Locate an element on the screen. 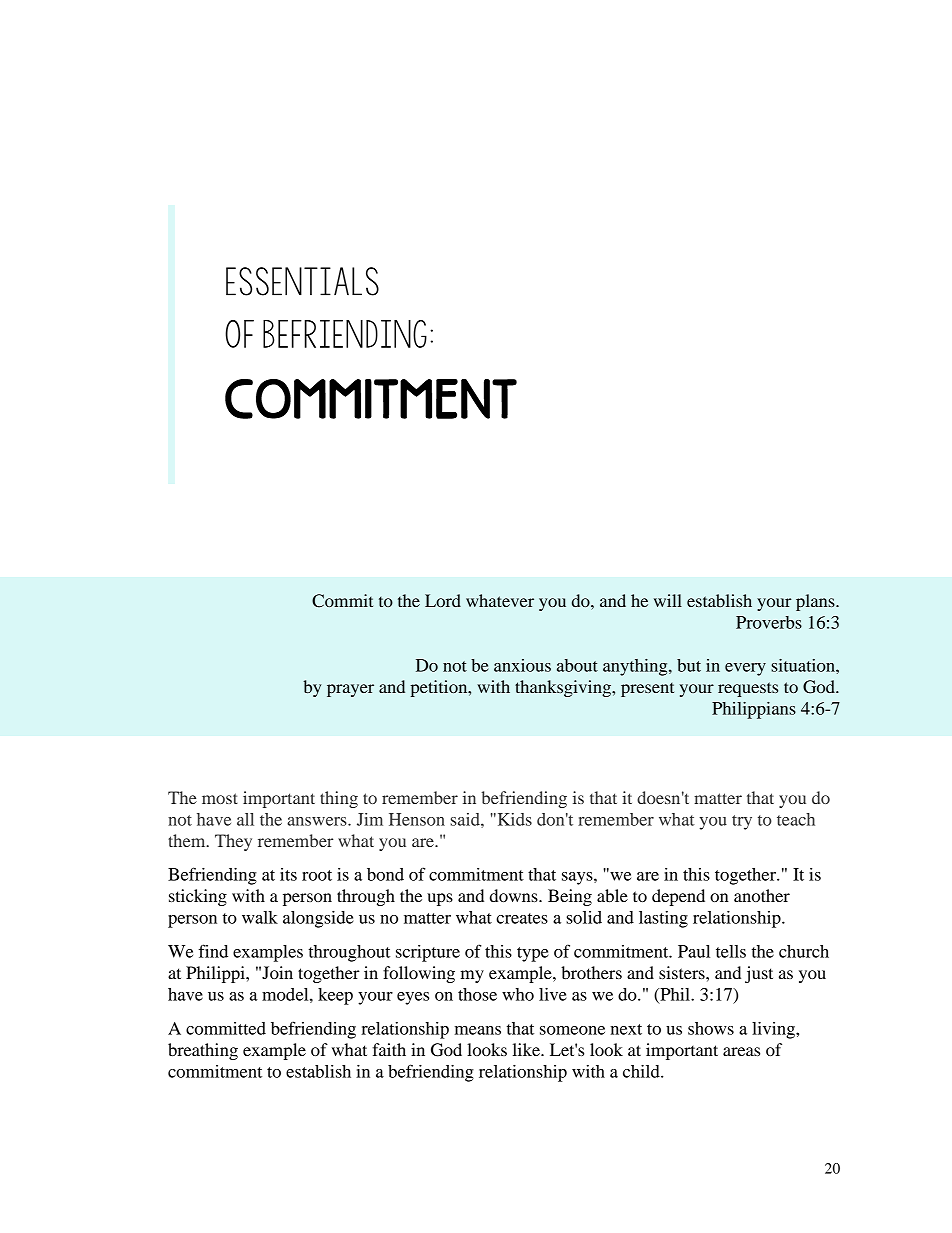 The image size is (952, 1233). will is located at coordinates (668, 600).
